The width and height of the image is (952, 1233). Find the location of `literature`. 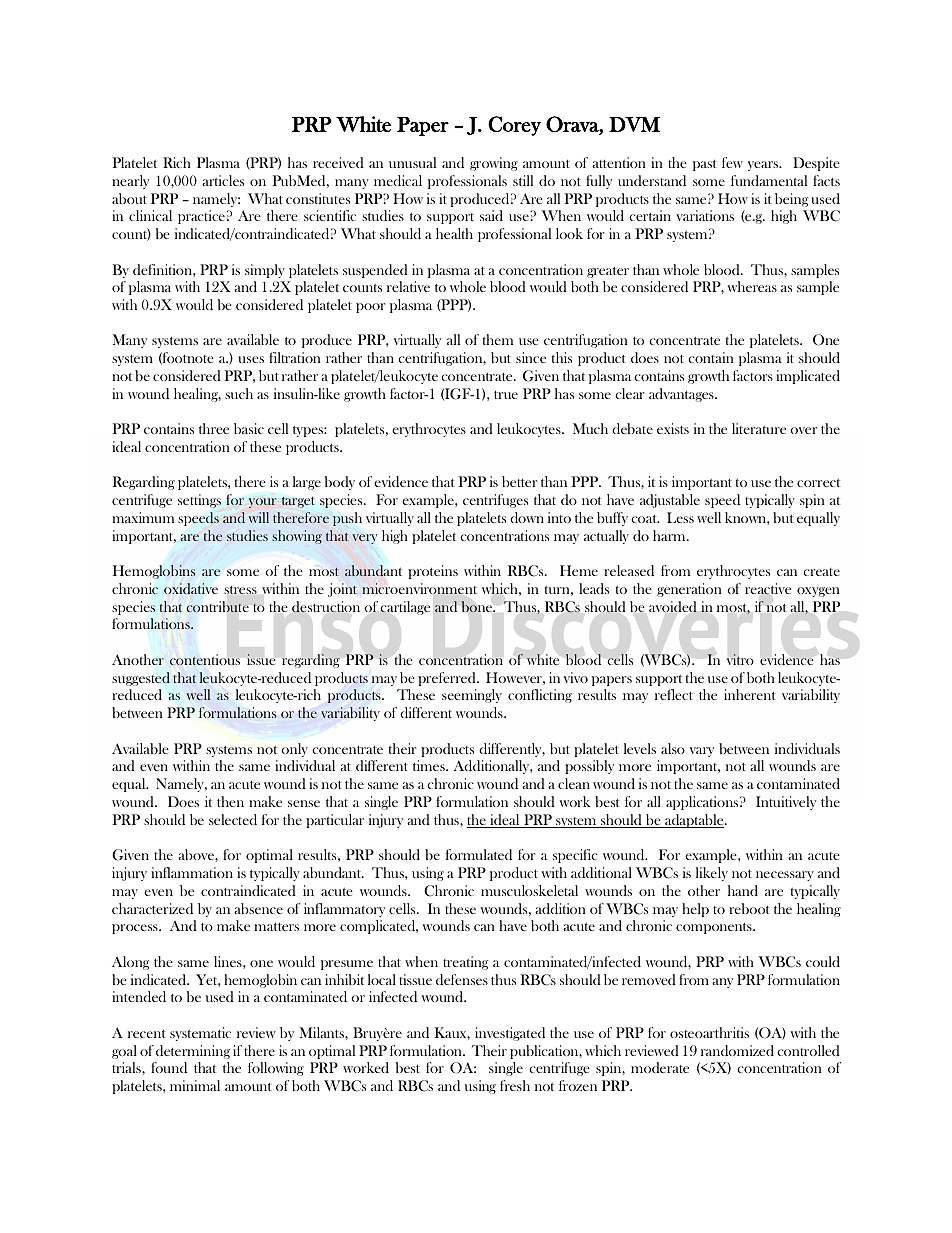

literature is located at coordinates (759, 428).
